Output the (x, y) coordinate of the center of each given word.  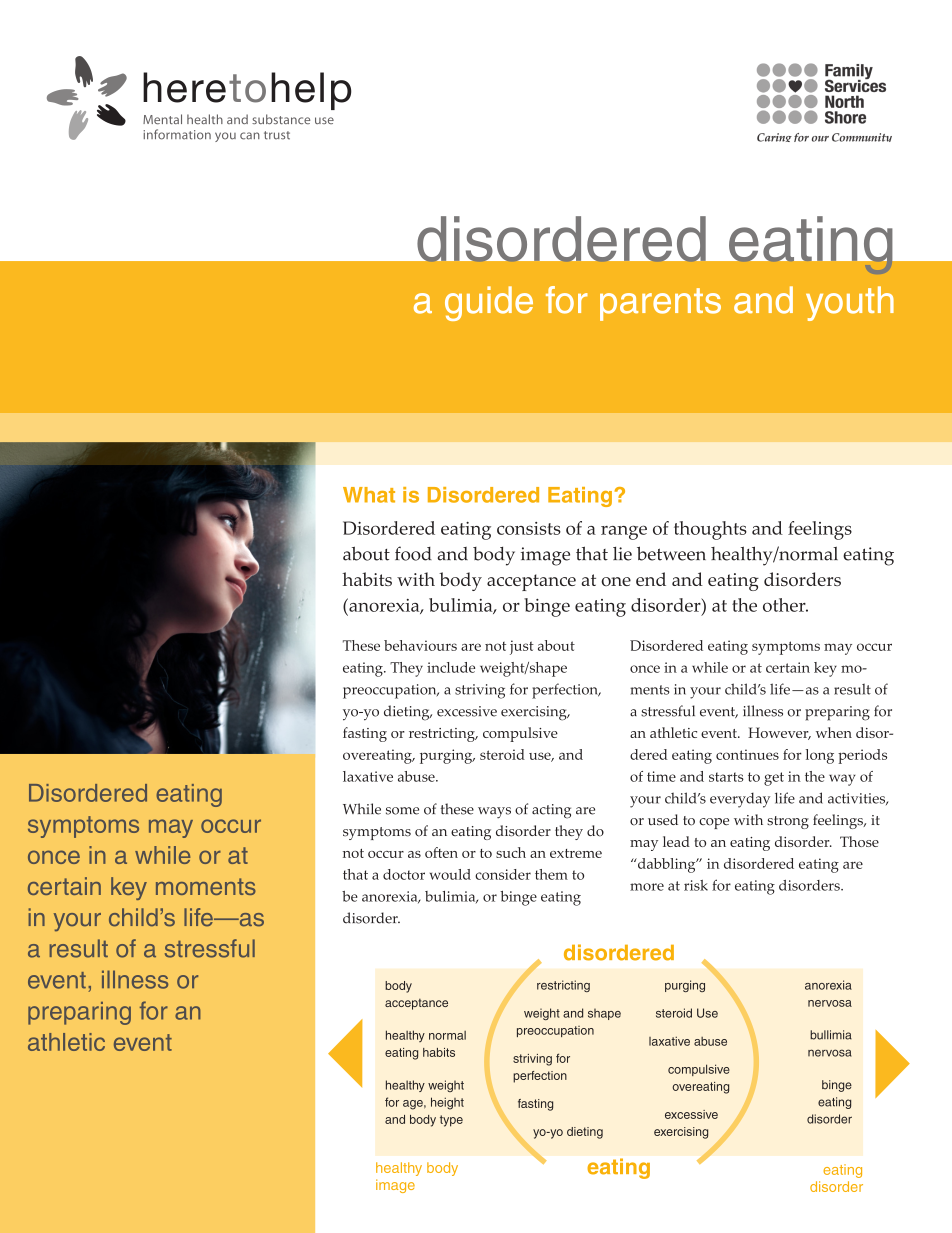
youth (850, 303)
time (661, 776)
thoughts (710, 530)
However (779, 733)
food (413, 553)
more (647, 887)
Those (859, 841)
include (451, 667)
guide (489, 303)
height (447, 1103)
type (451, 1121)
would (450, 874)
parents (660, 304)
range (624, 532)
